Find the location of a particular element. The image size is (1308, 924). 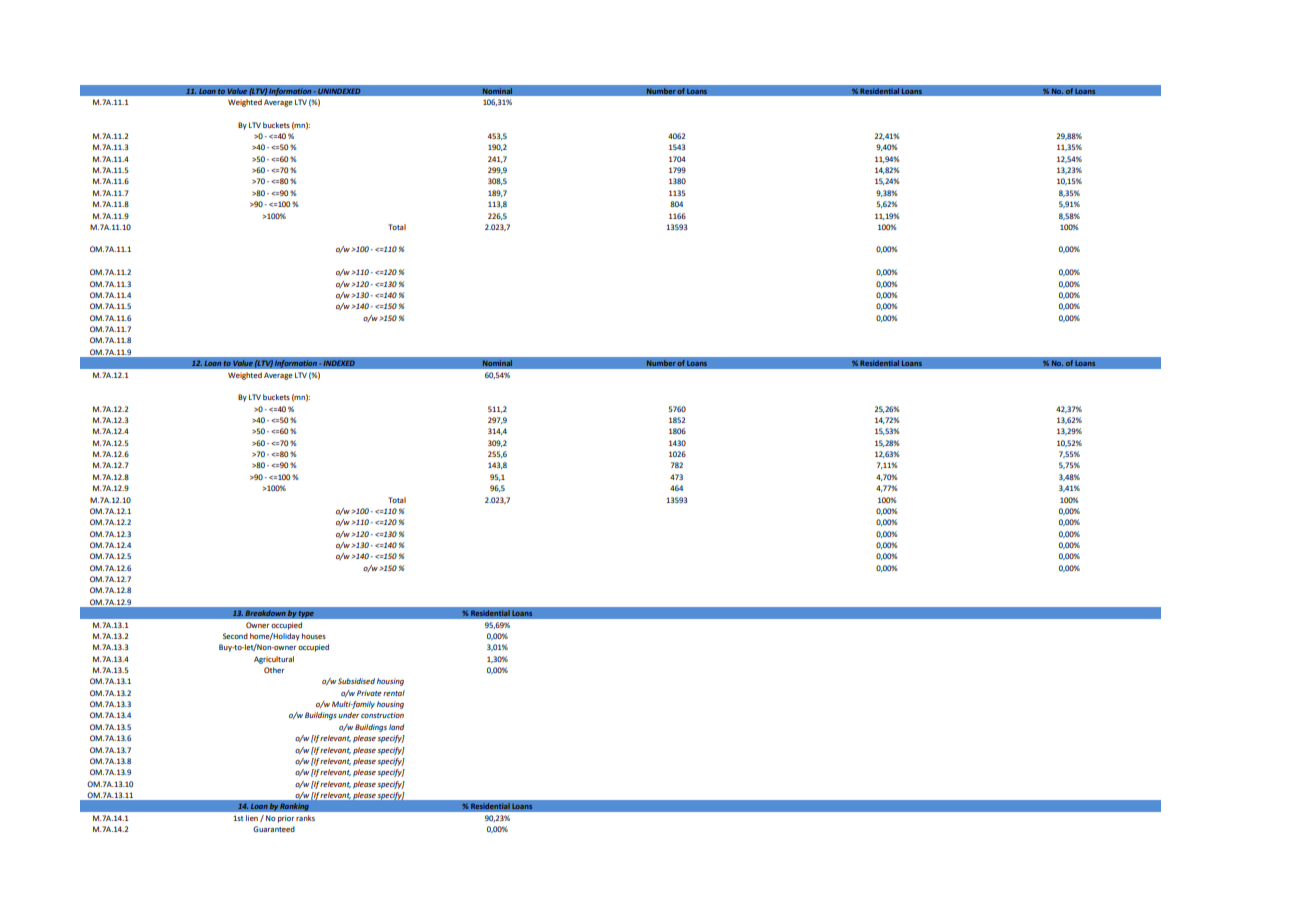

Subsidised is located at coordinates (356, 681).
